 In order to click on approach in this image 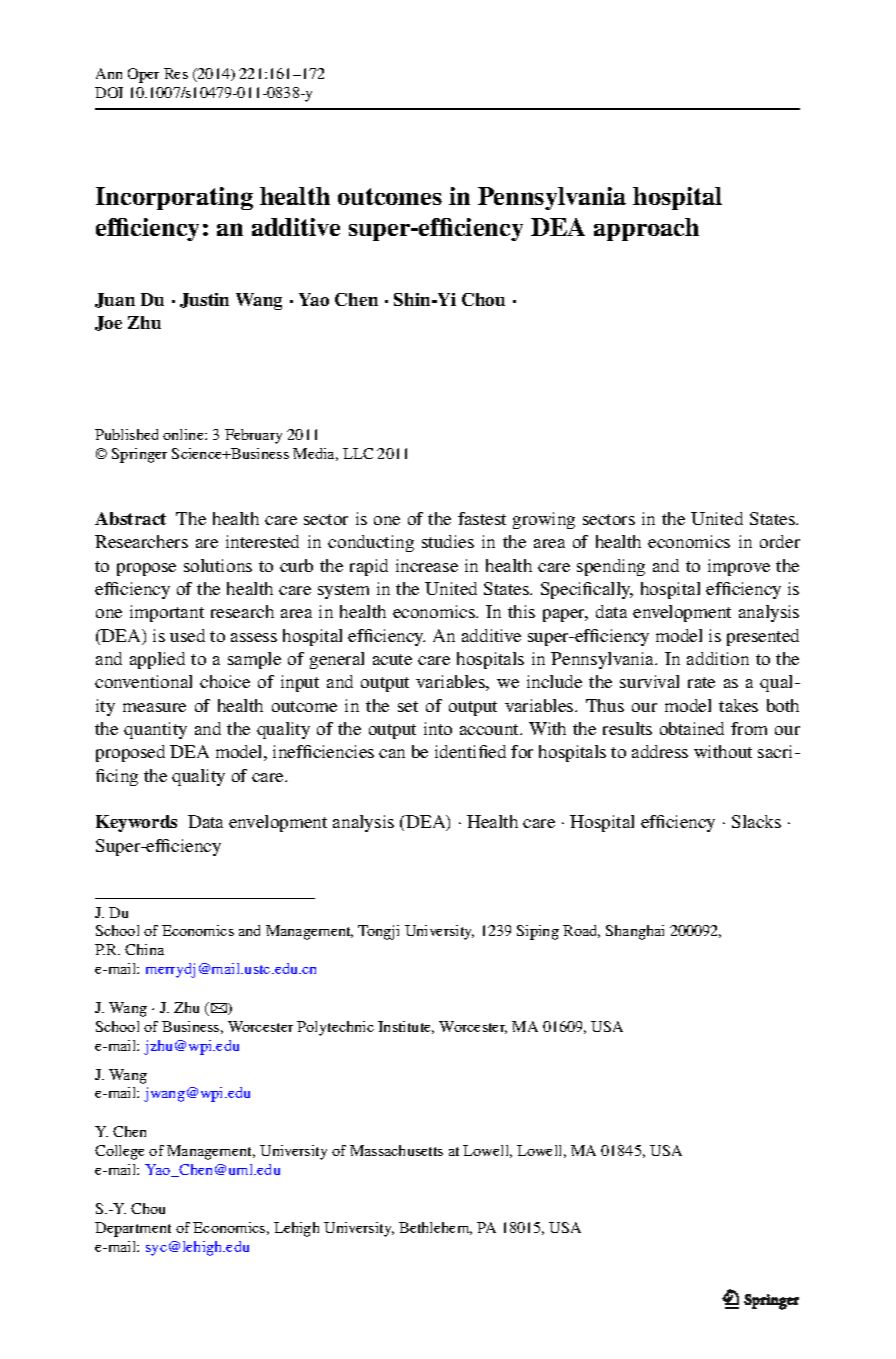, I will do `click(646, 229)`.
